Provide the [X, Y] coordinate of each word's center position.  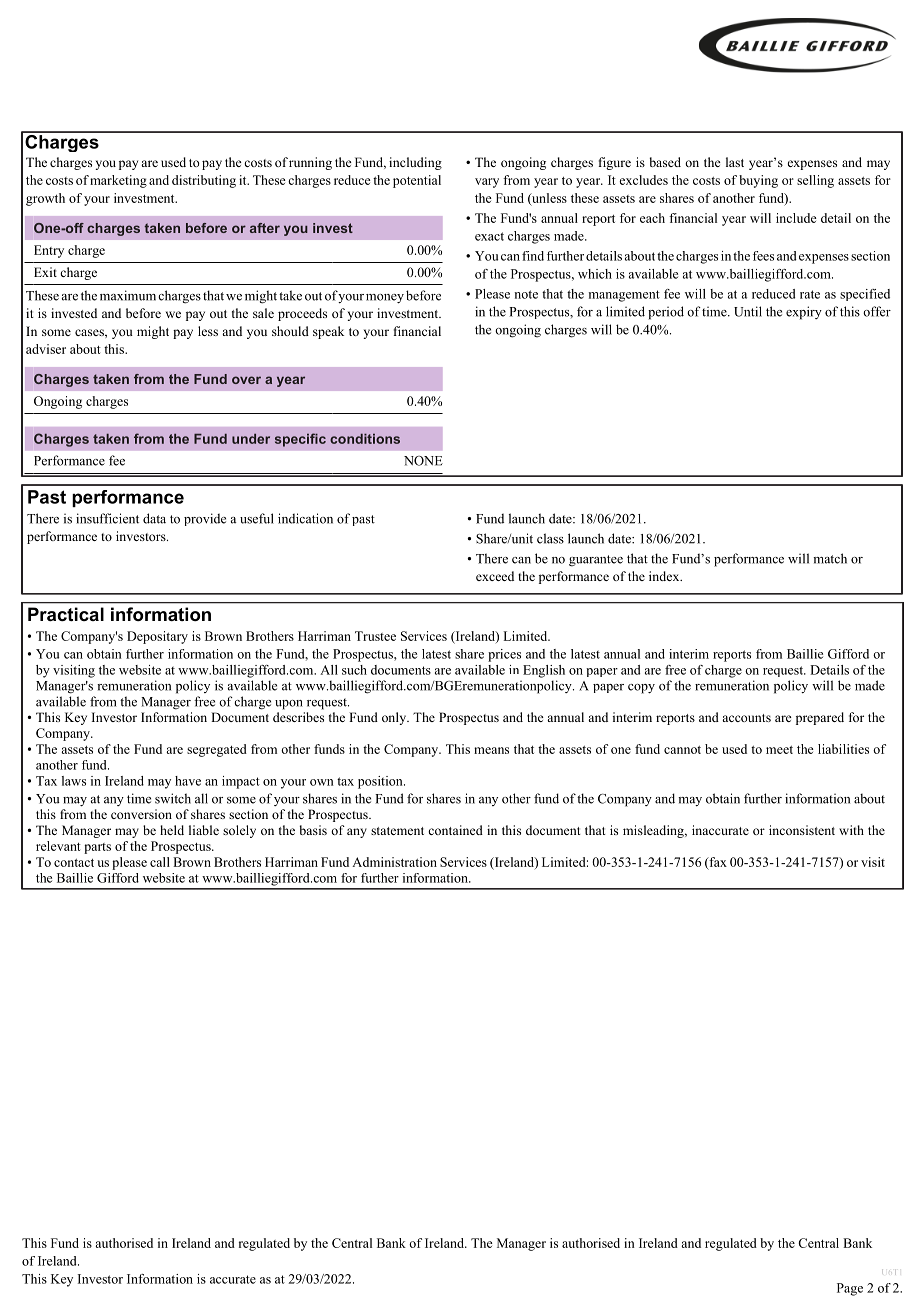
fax [717, 863]
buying [758, 181]
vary [487, 183]
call [160, 862]
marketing [118, 181]
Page [850, 1289]
